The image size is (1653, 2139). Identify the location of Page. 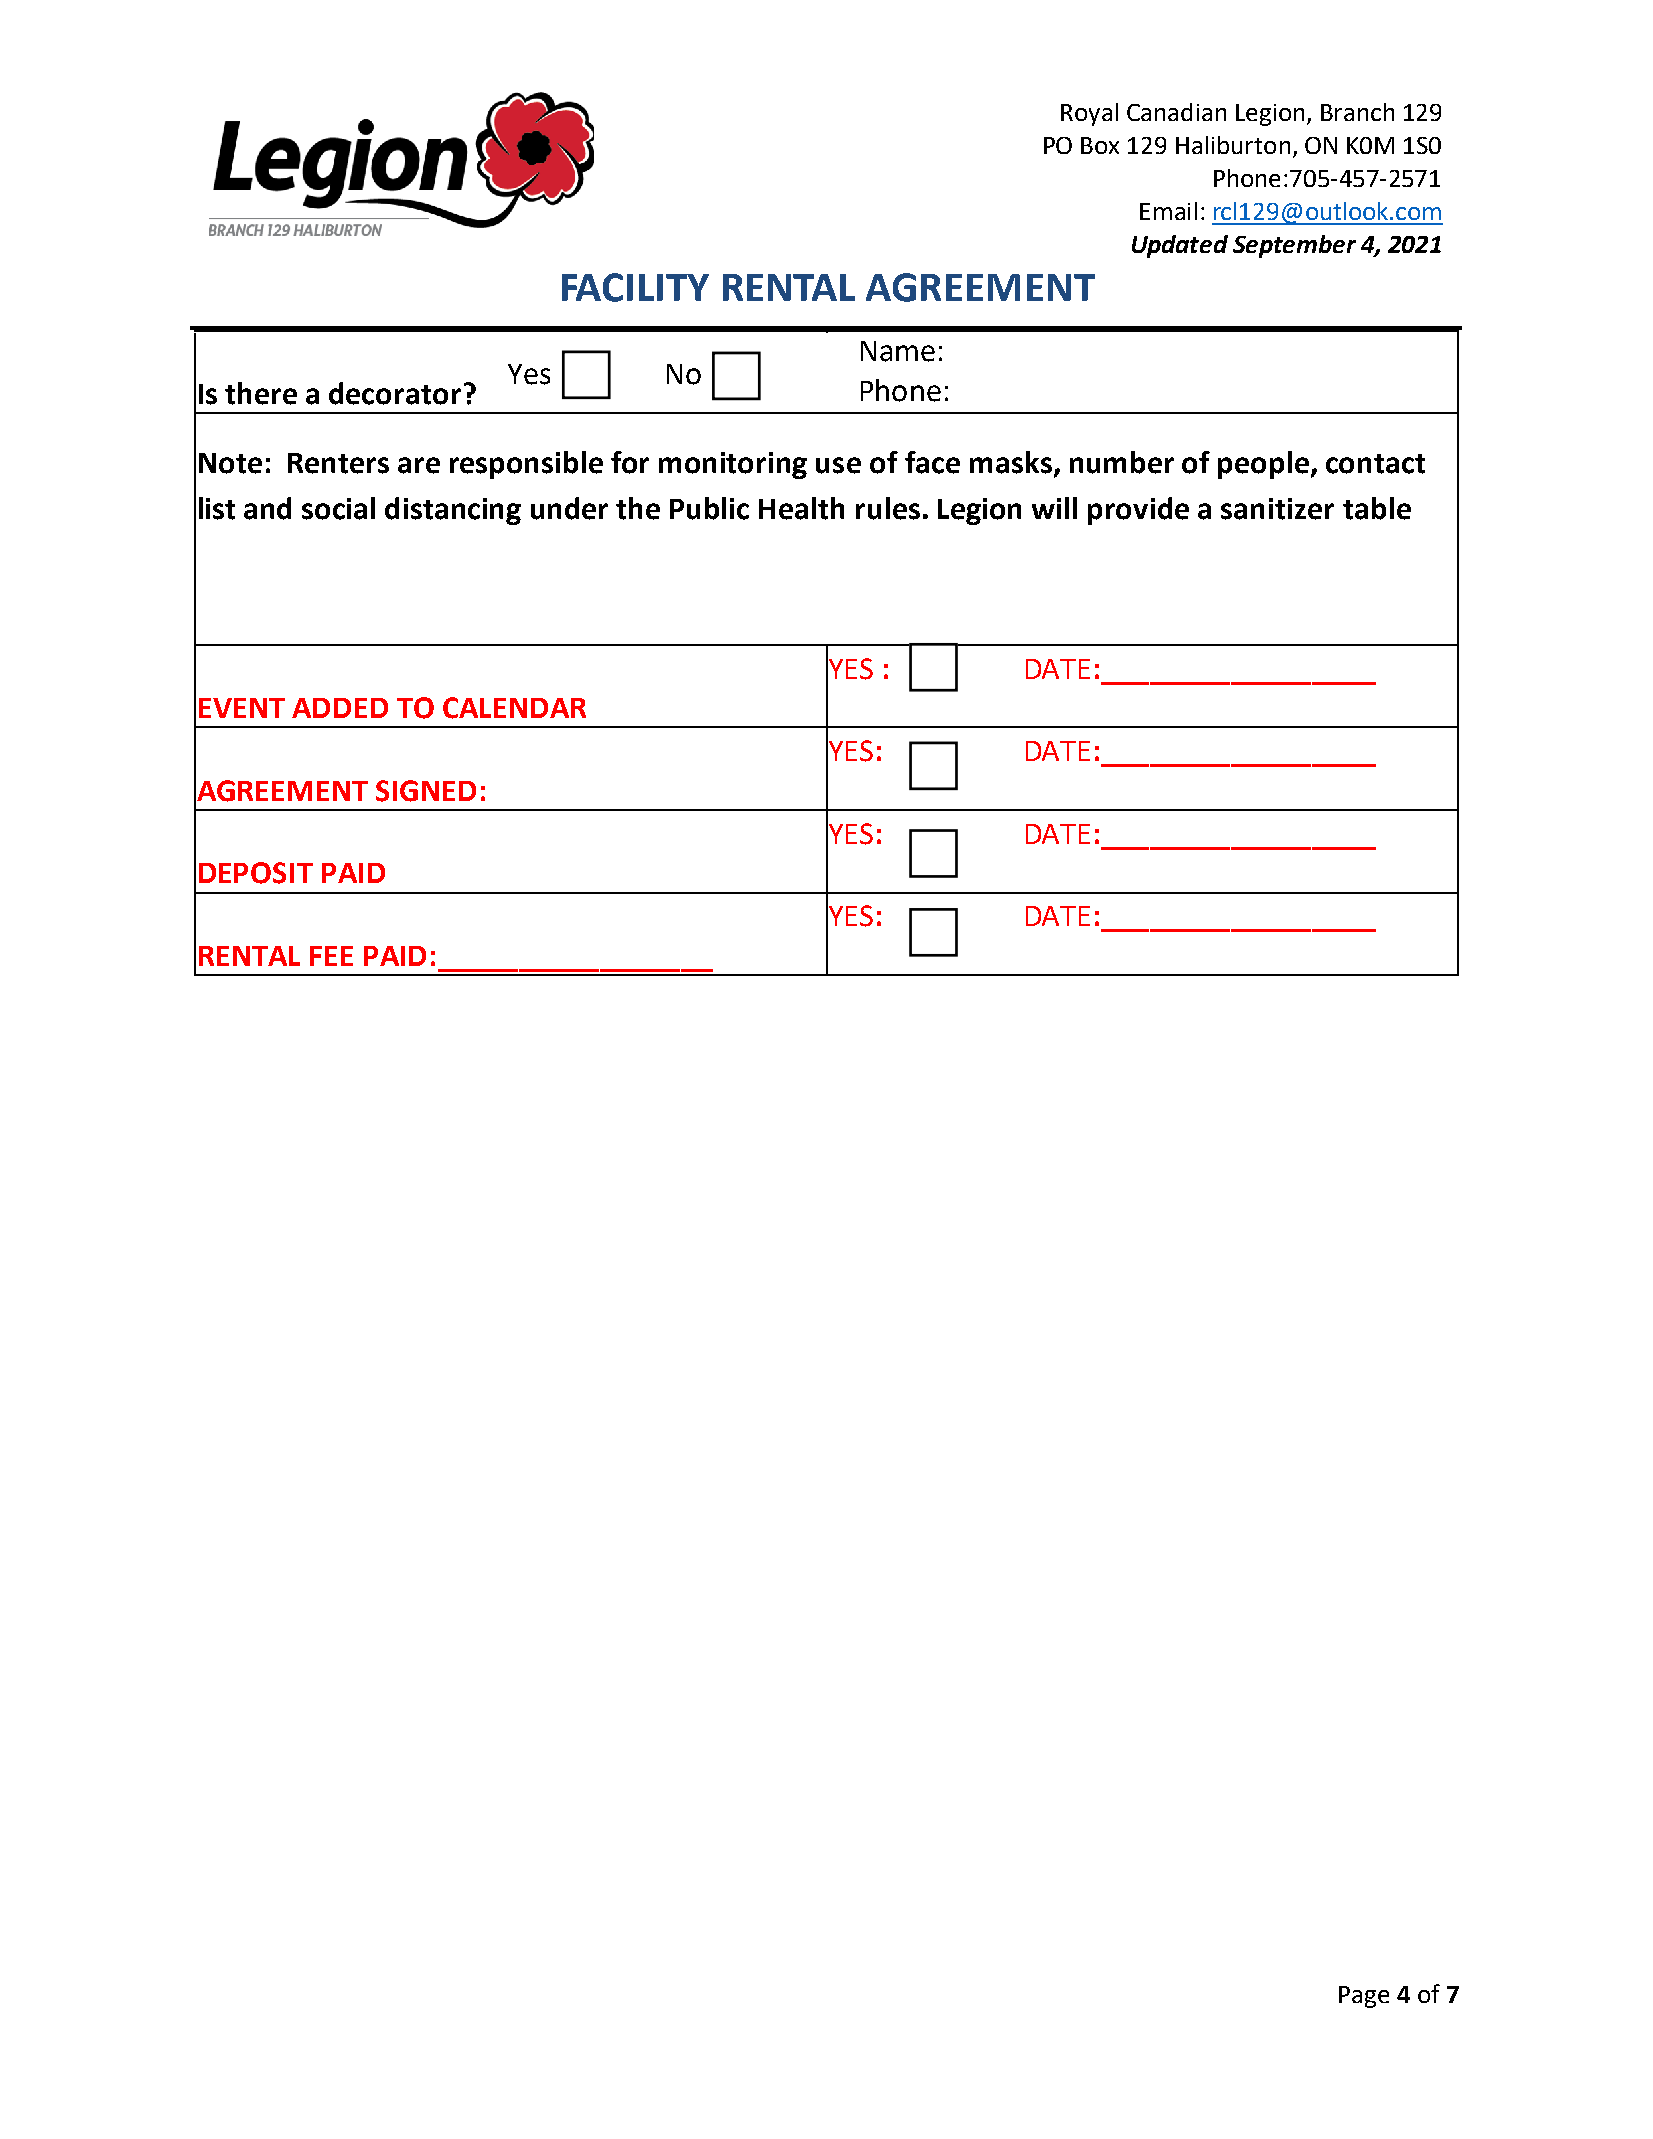
(1364, 1997).
